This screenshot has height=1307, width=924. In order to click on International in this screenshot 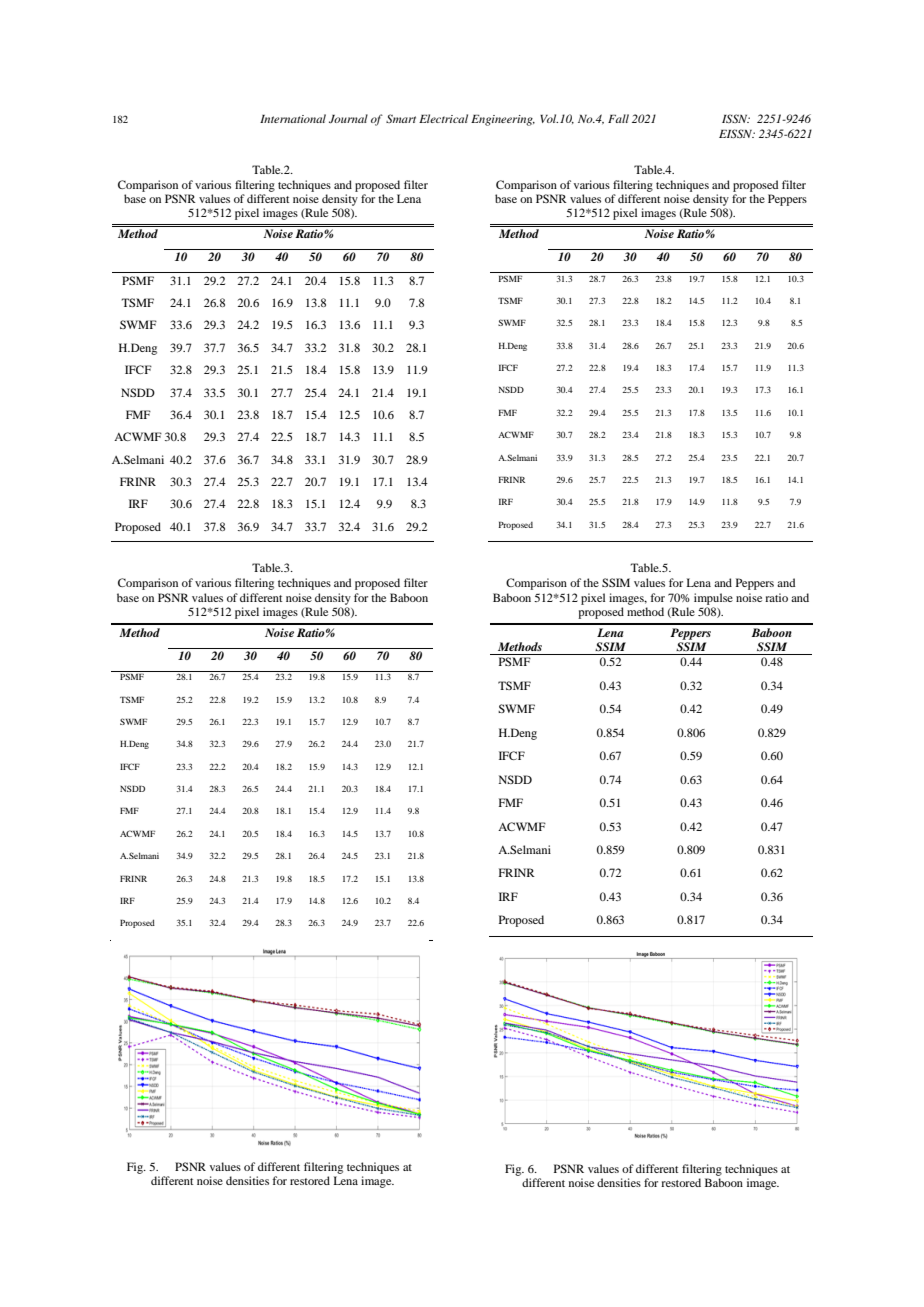, I will do `click(293, 118)`.
